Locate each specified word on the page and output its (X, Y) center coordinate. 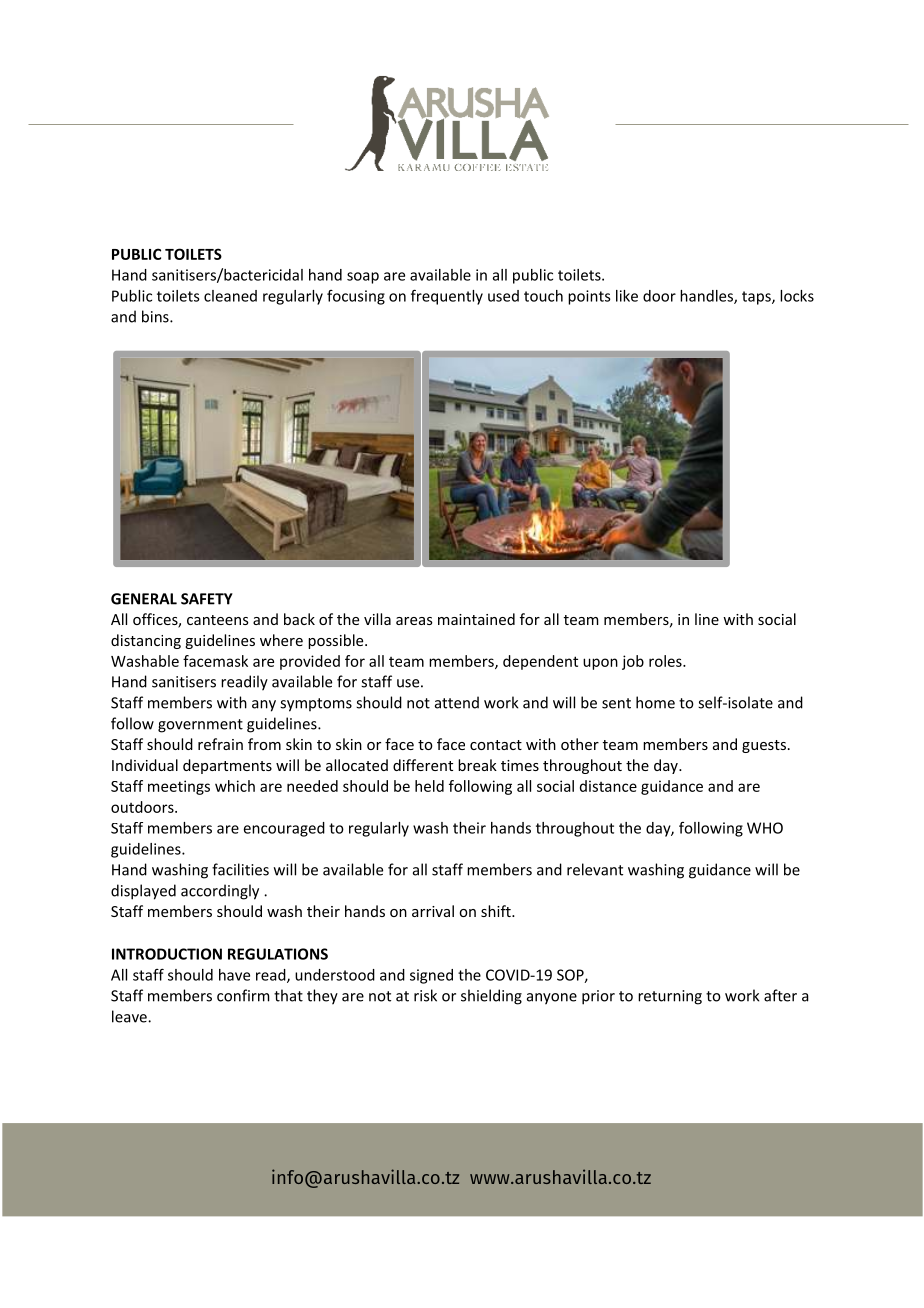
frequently (447, 297)
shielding (491, 997)
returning (670, 997)
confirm (243, 995)
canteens (218, 620)
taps (757, 298)
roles (666, 661)
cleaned (230, 296)
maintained (476, 619)
